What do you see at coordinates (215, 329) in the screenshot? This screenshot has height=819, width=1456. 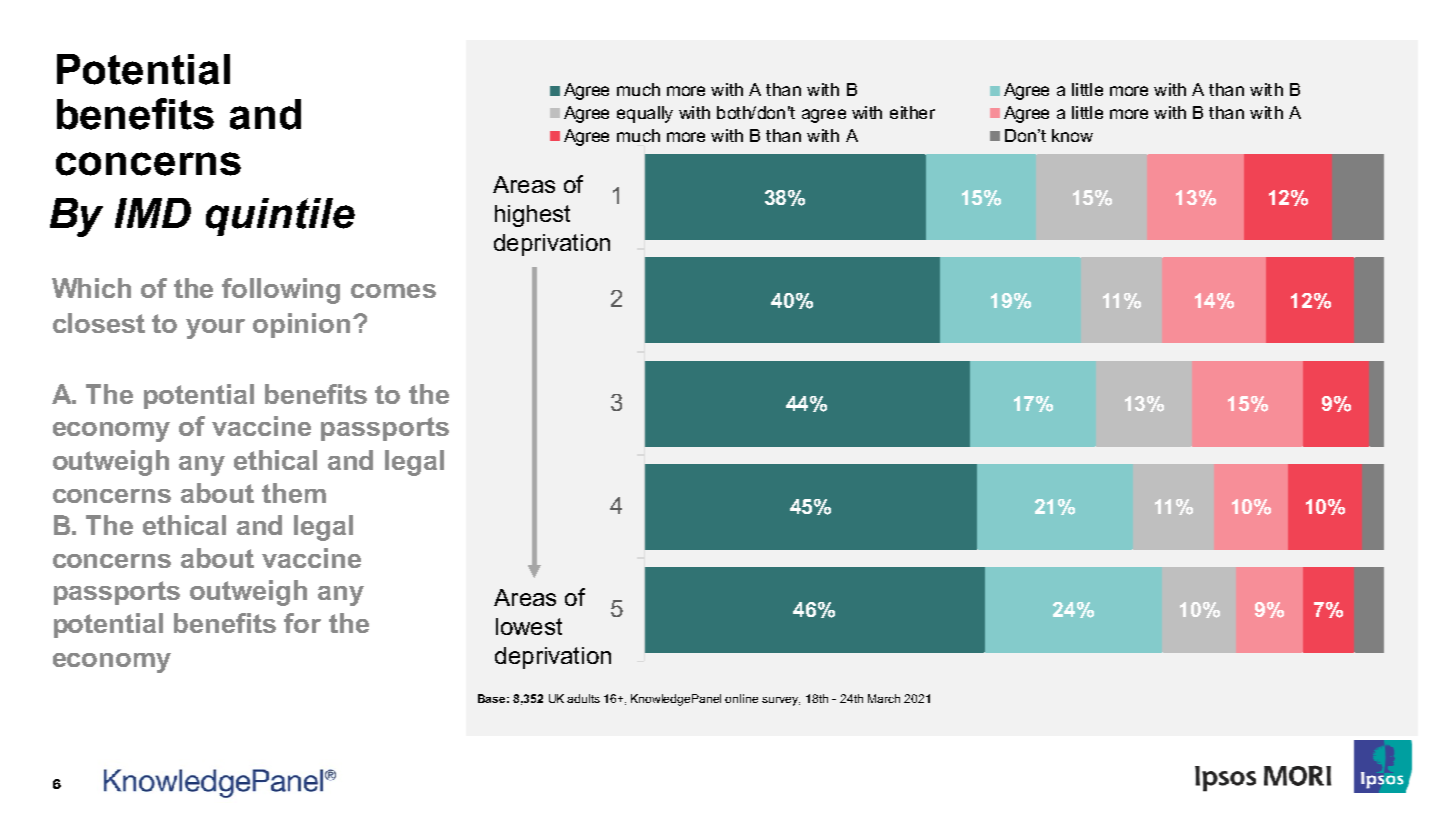 I see `your` at bounding box center [215, 329].
